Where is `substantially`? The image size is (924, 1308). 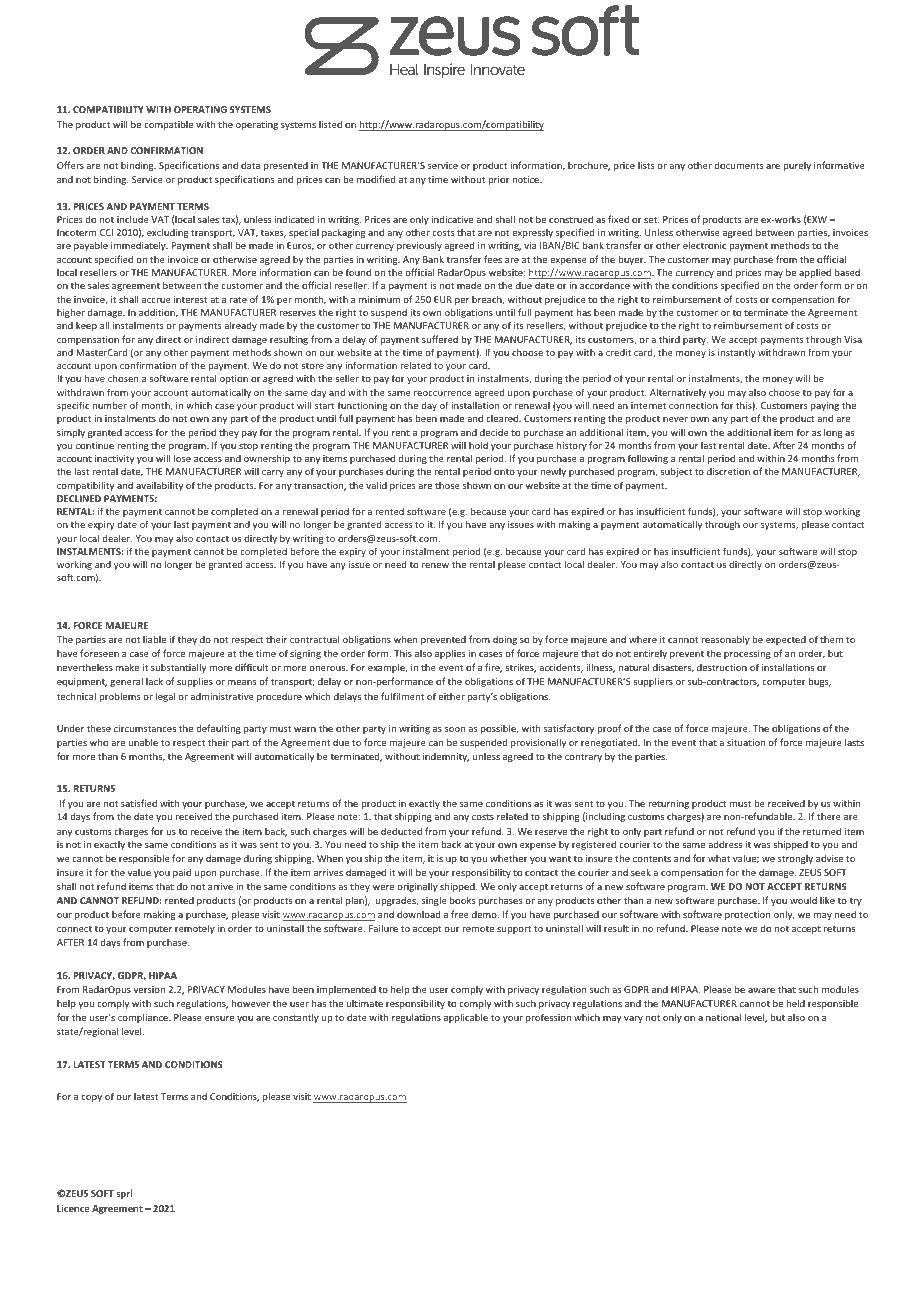
substantially is located at coordinates (178, 668).
